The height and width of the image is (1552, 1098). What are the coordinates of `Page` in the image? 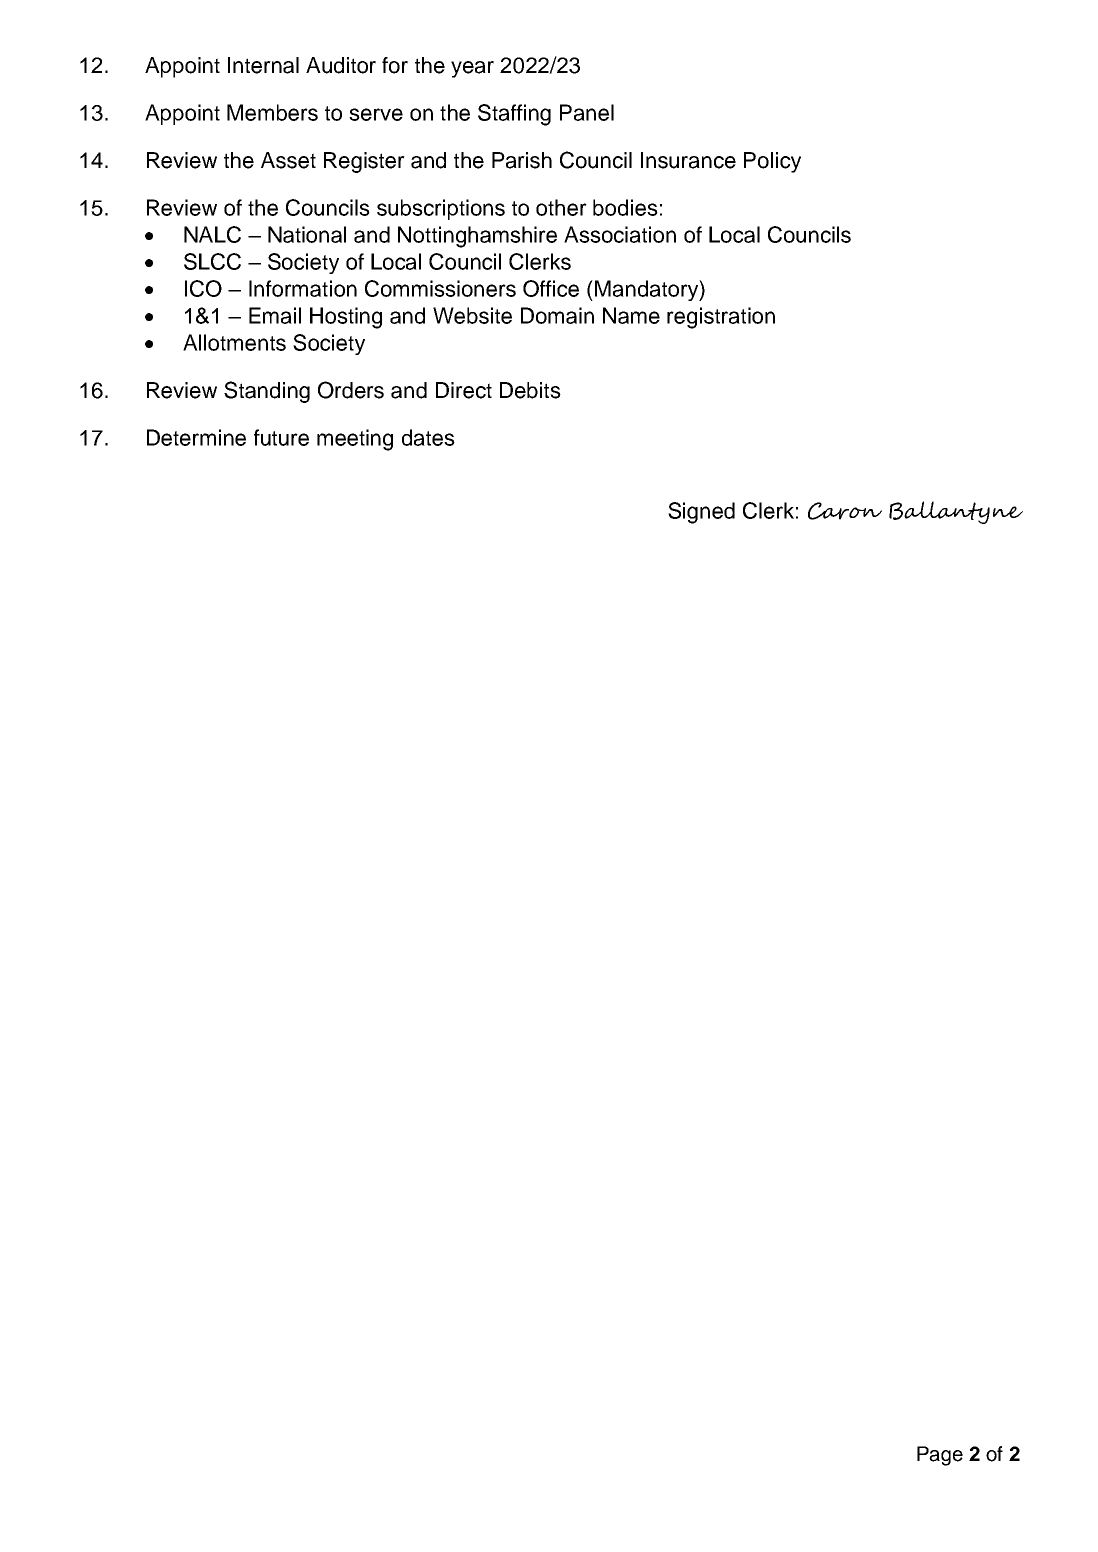 It's located at (940, 1456).
